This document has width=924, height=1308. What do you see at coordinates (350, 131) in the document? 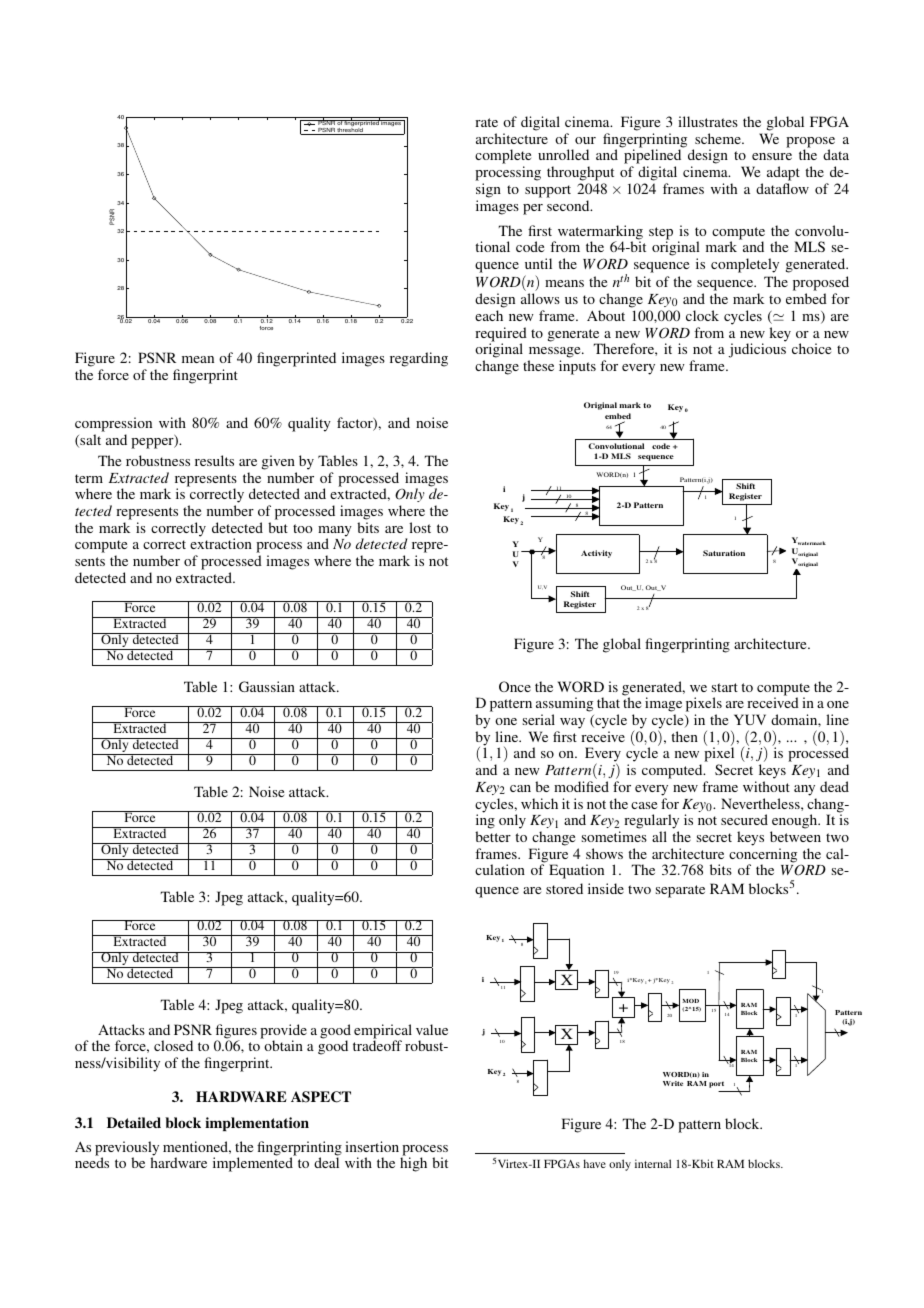
I see `threshold` at bounding box center [350, 131].
